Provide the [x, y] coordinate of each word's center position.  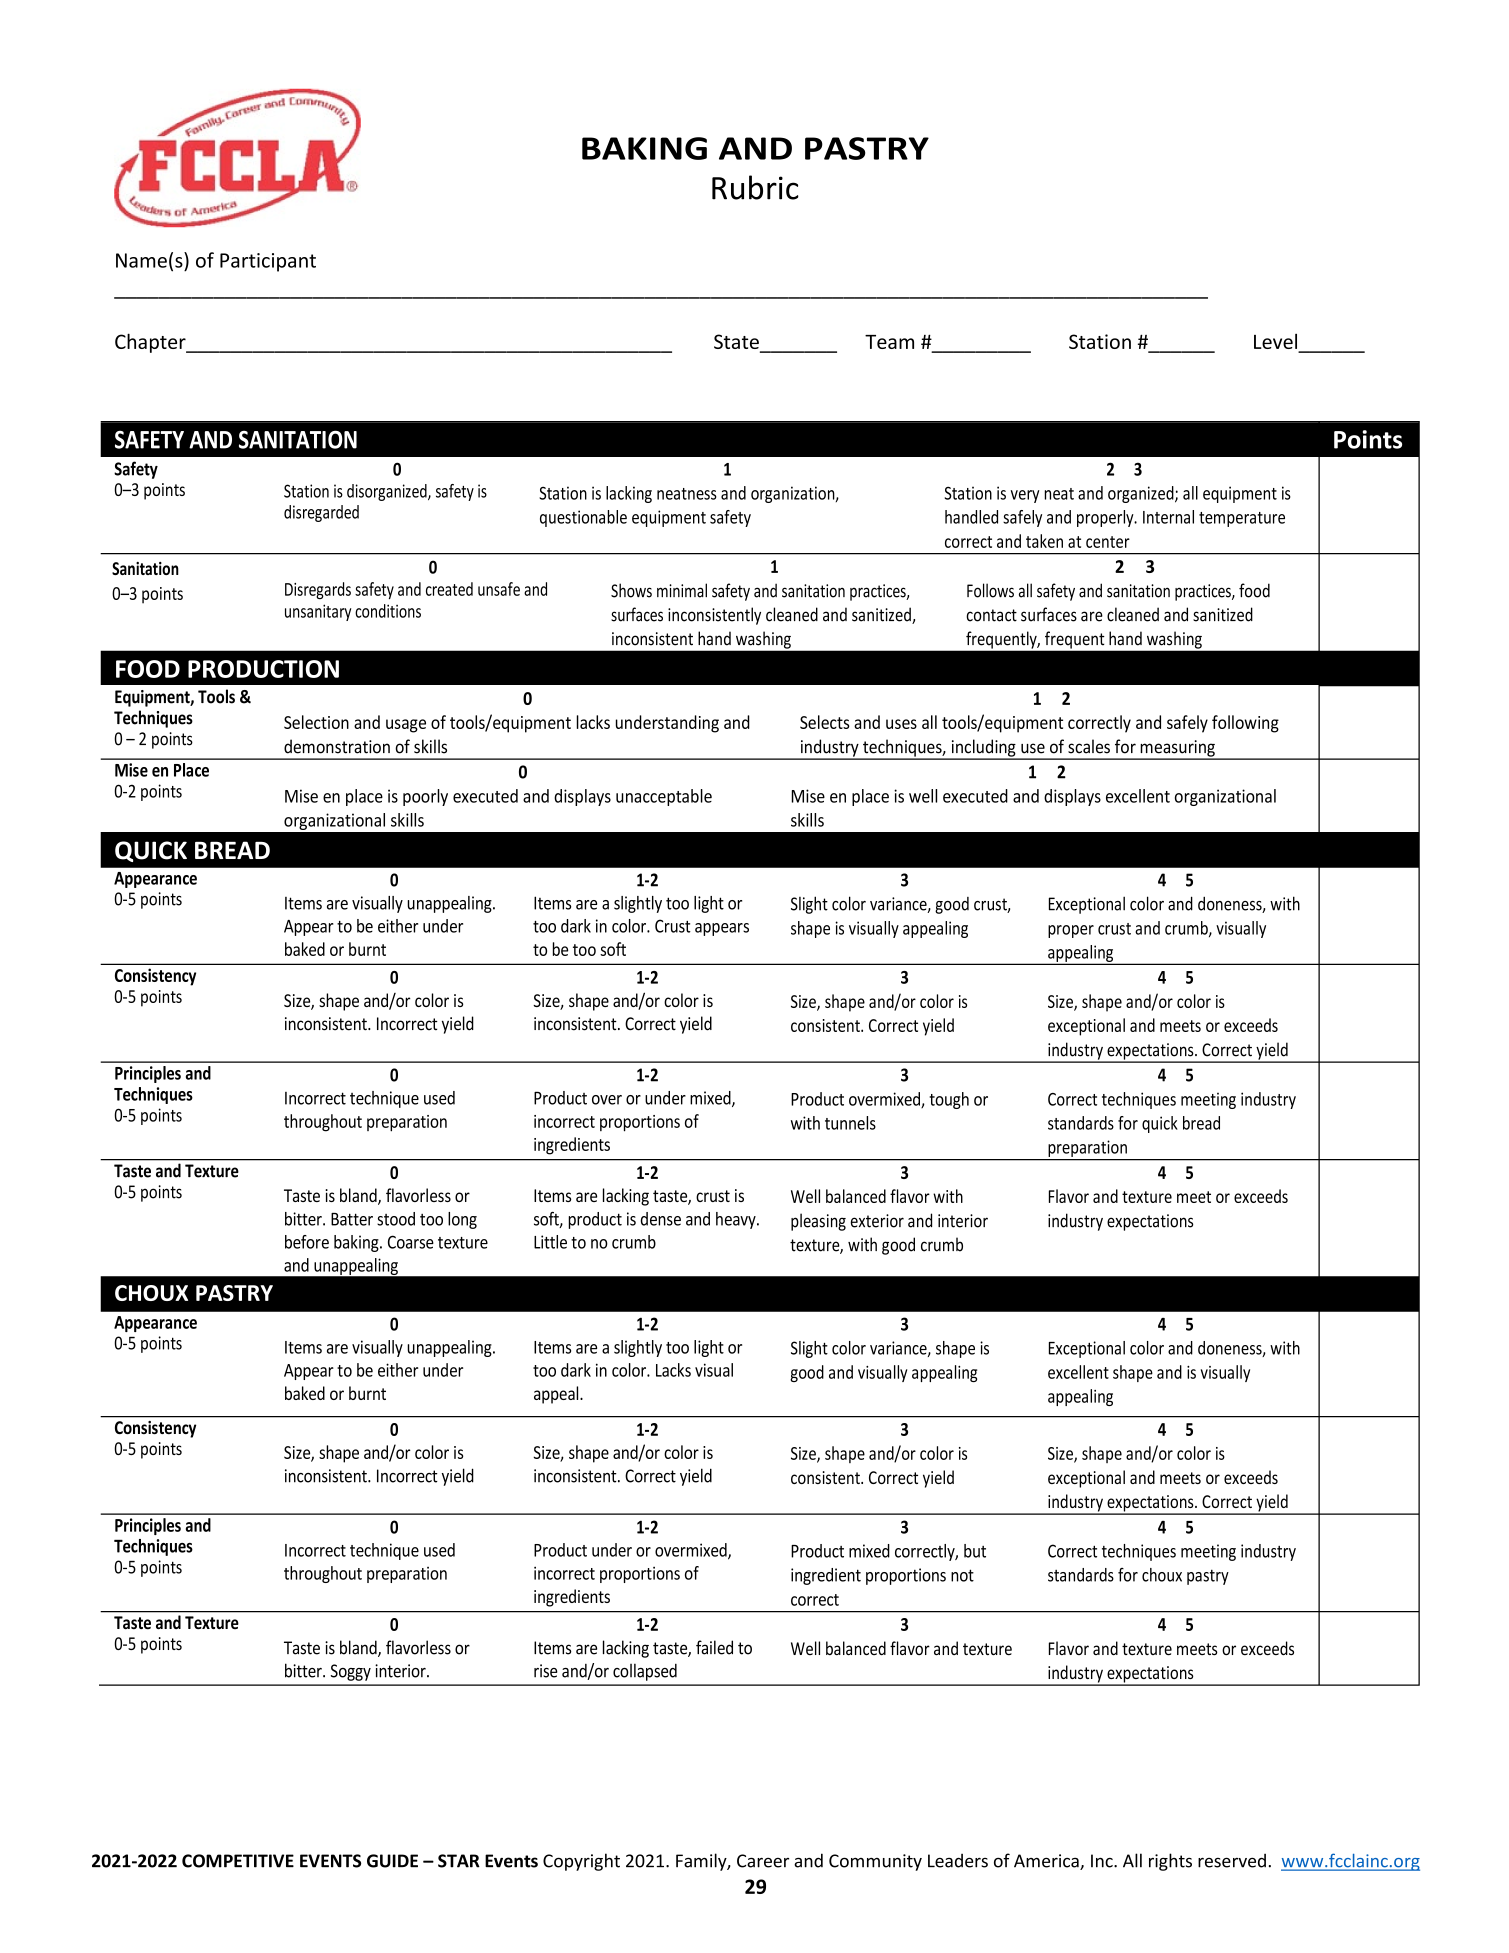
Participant [268, 262]
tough [949, 1100]
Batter [352, 1219]
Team [889, 342]
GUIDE [392, 1861]
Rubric [755, 187]
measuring [1177, 749]
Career [763, 1861]
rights [1170, 1862]
